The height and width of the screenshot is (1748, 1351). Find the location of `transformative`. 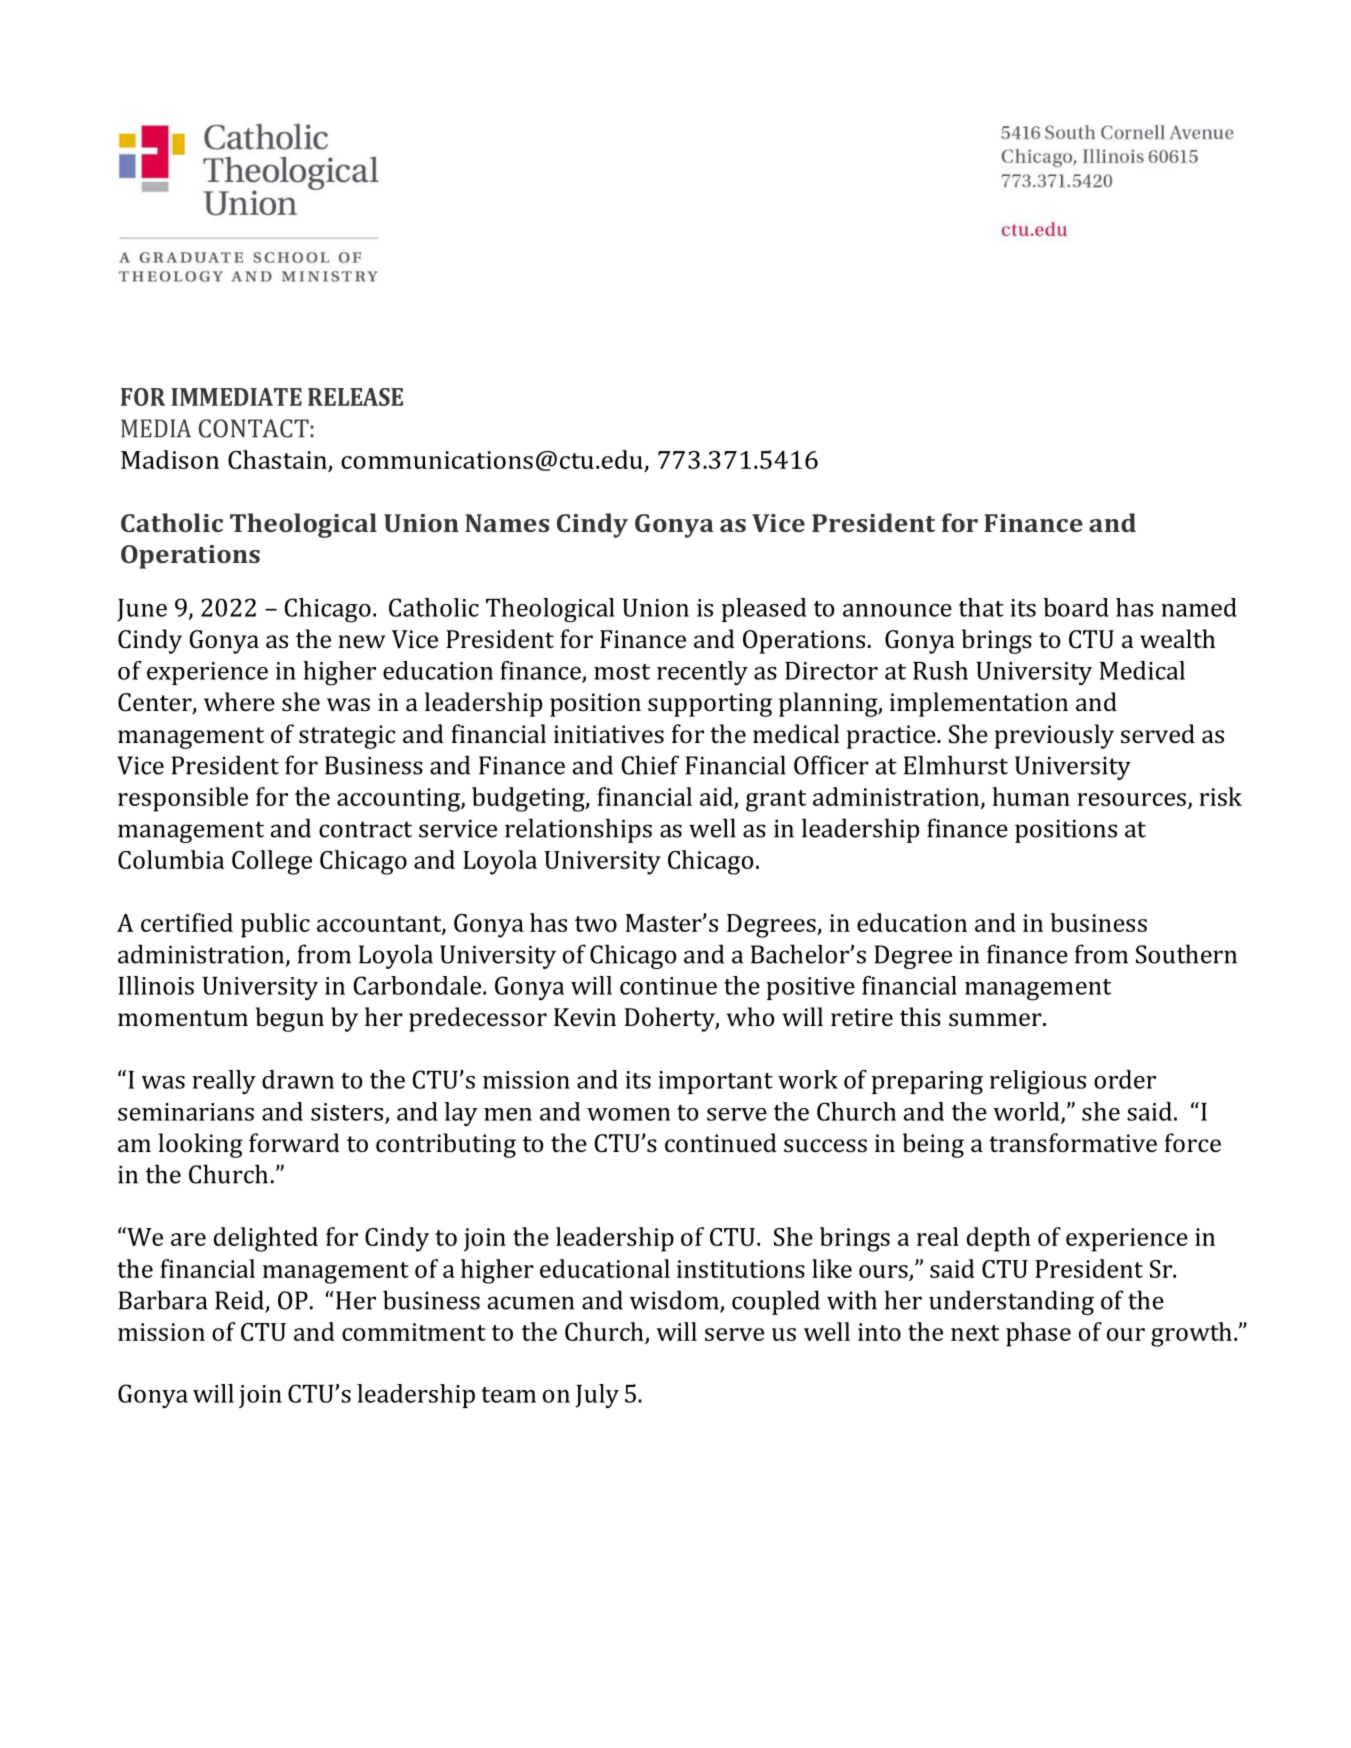

transformative is located at coordinates (1073, 1142).
